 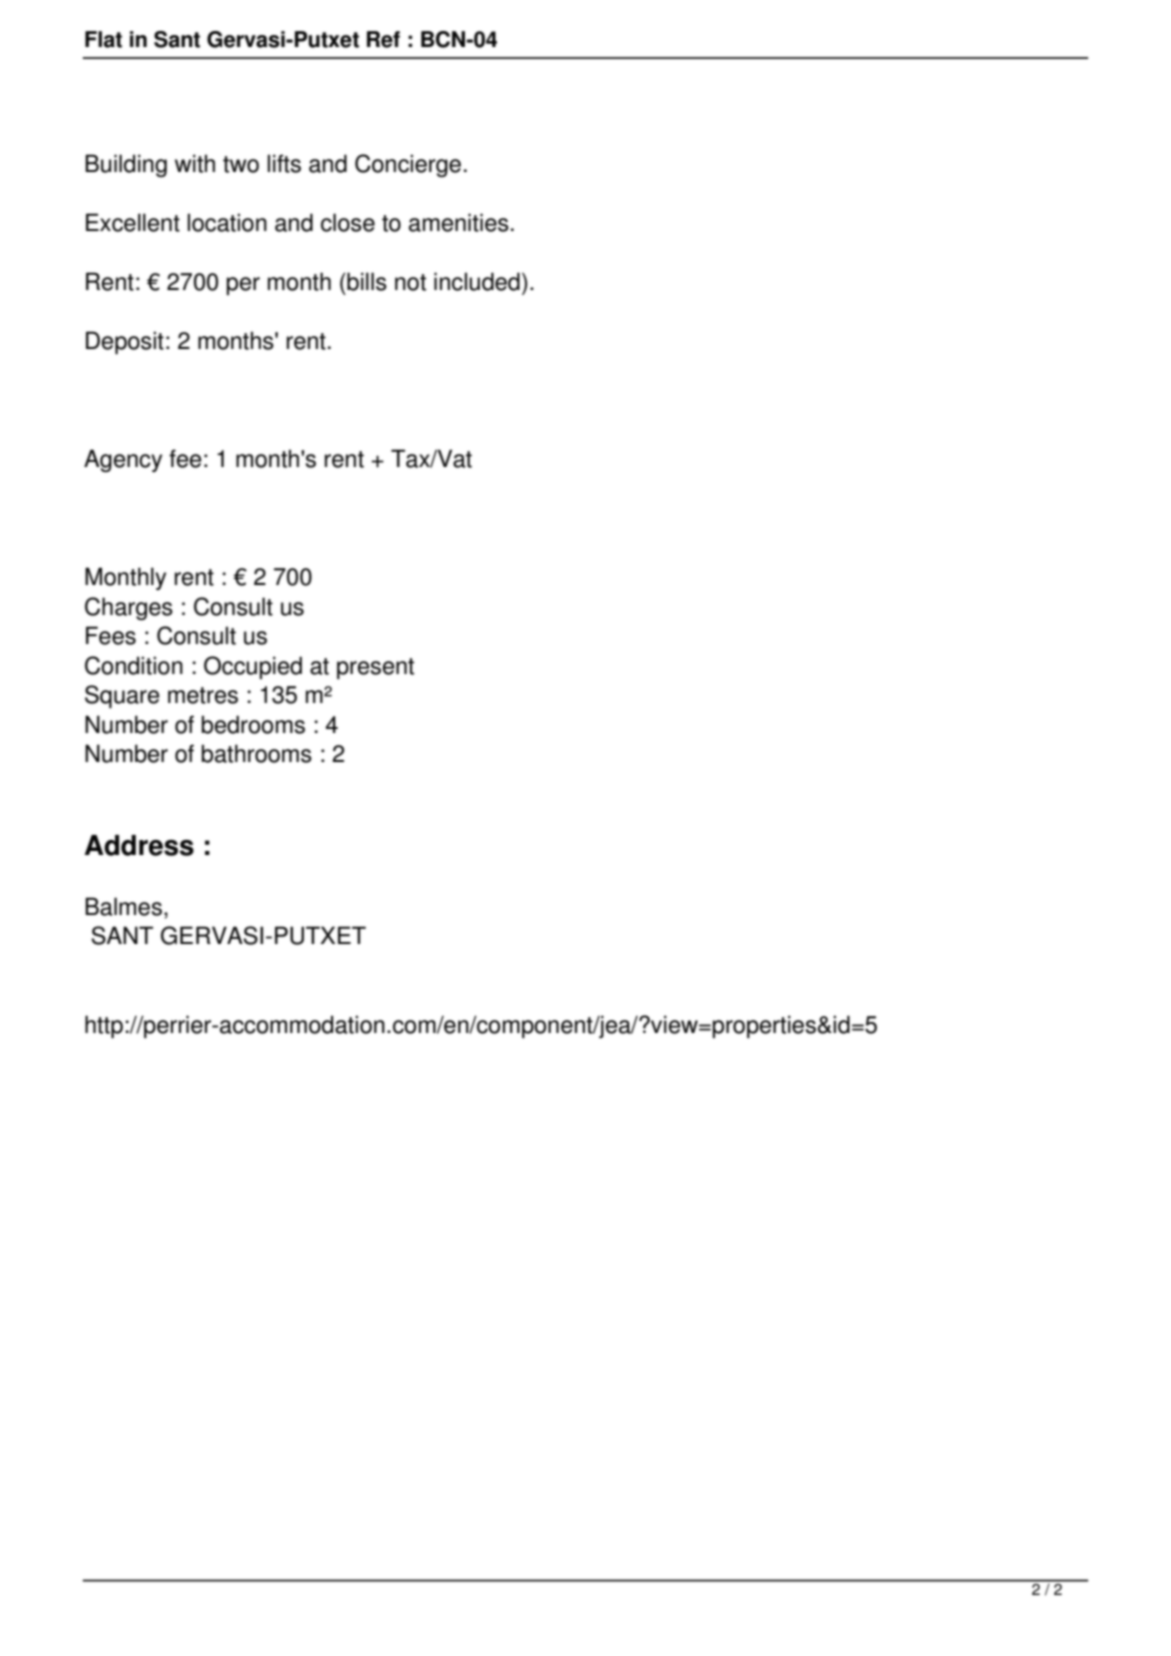 I want to click on Ref, so click(x=383, y=39).
